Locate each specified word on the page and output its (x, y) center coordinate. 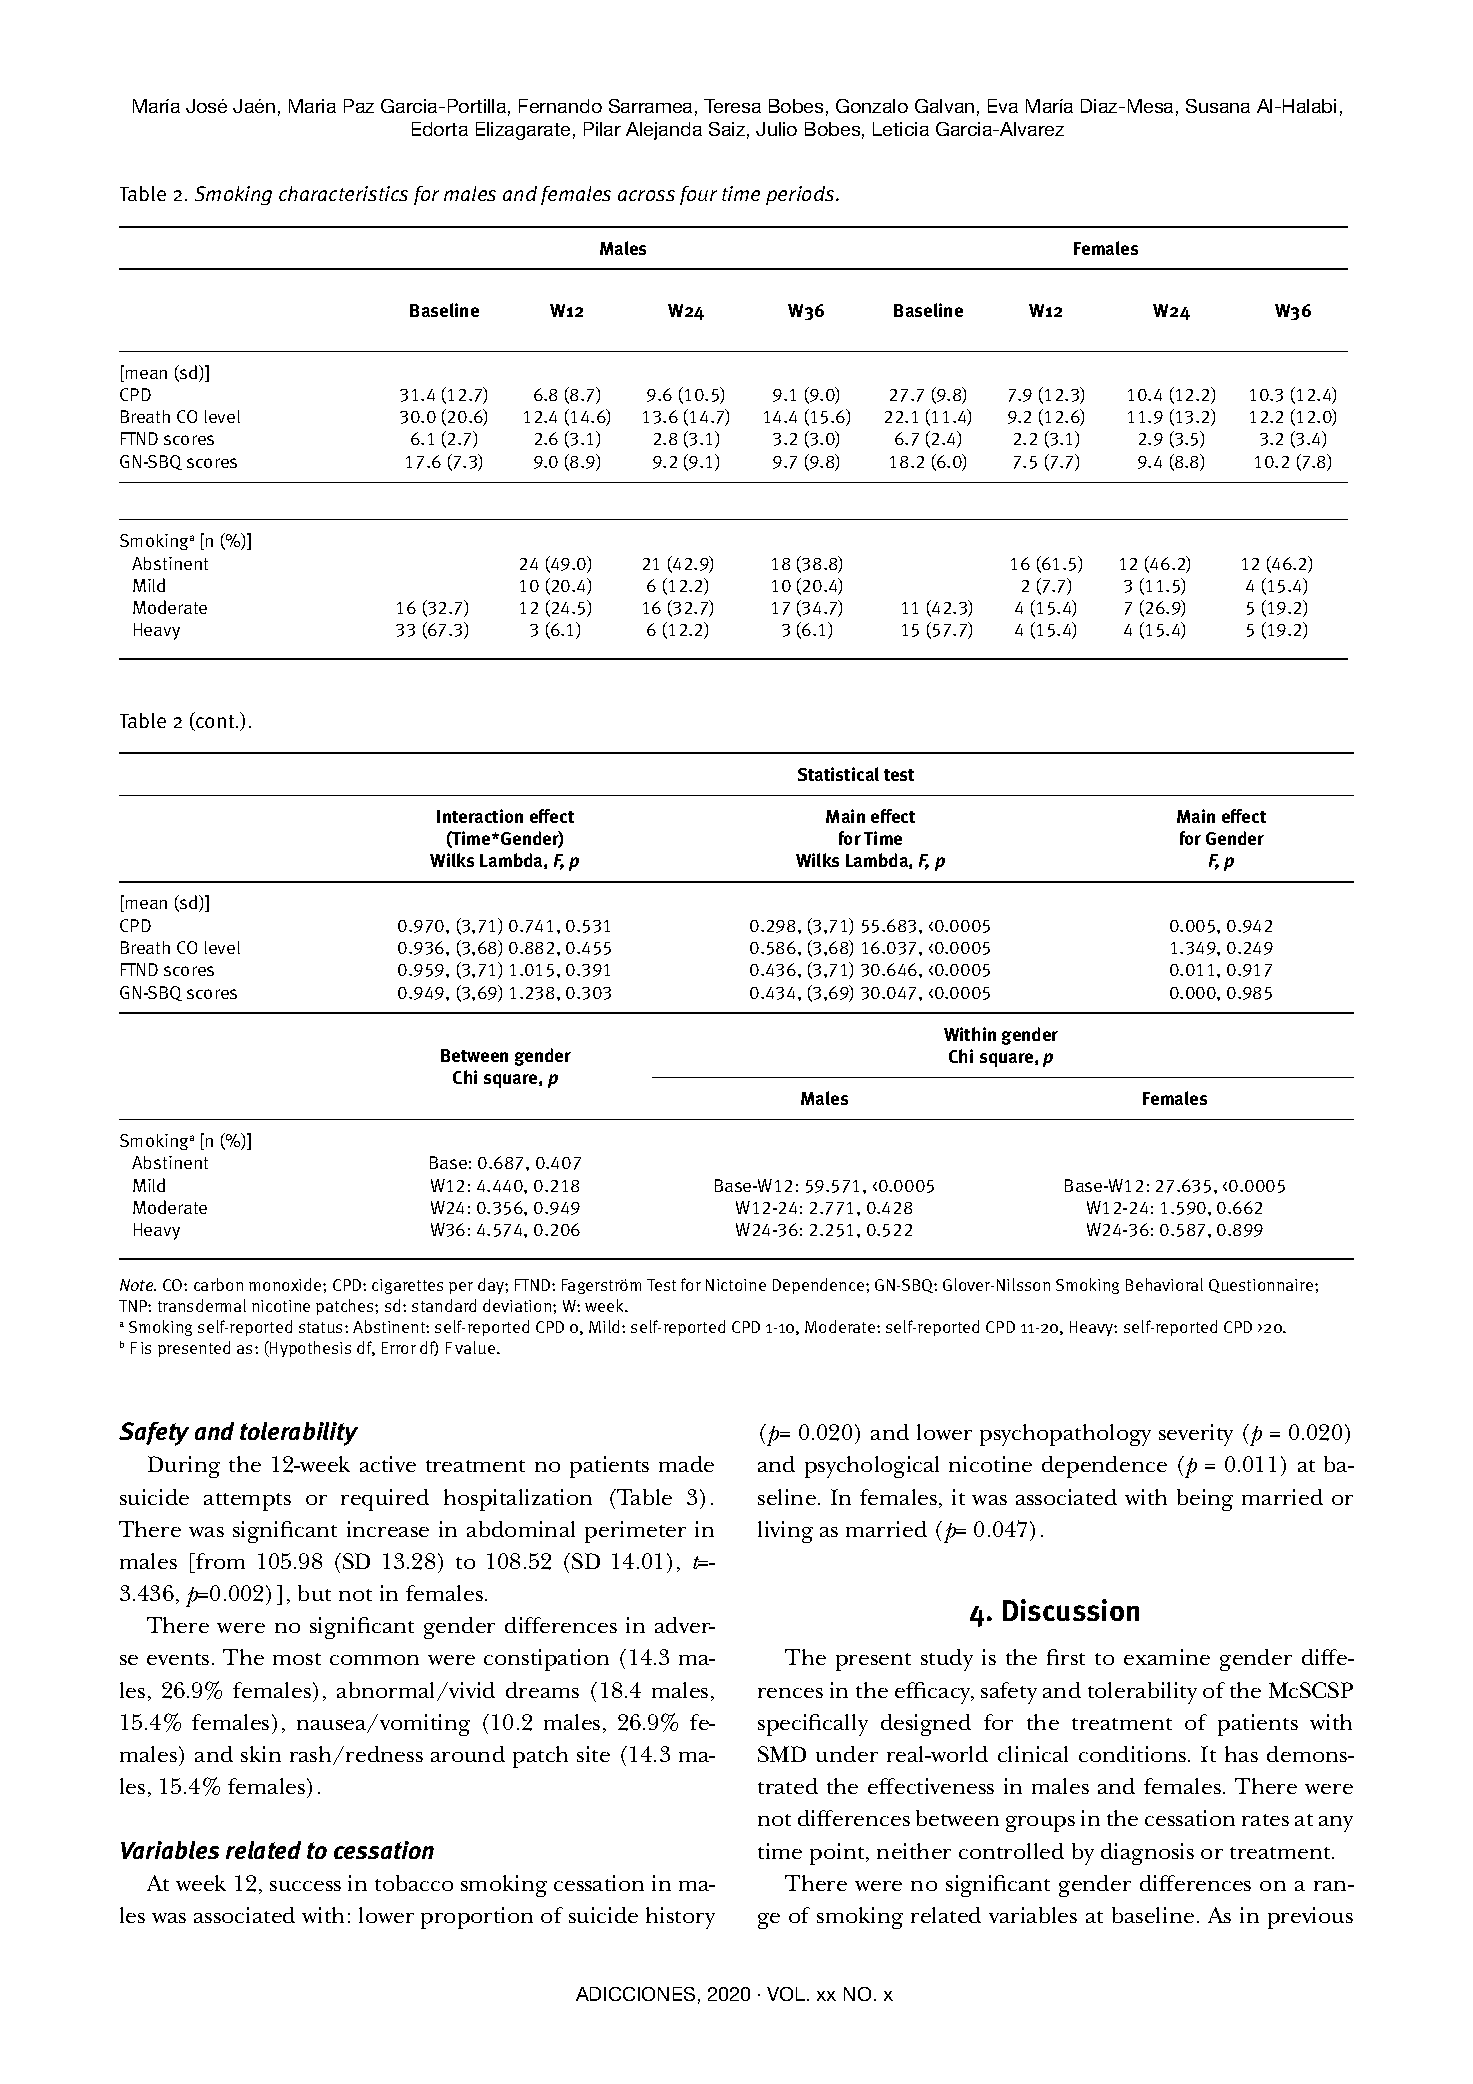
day (492, 1286)
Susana (1218, 106)
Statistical (838, 774)
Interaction (480, 816)
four (698, 195)
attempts (247, 1502)
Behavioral (1164, 1284)
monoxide (286, 1284)
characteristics (343, 193)
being (1205, 1500)
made (686, 1464)
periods (801, 195)
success (305, 1886)
